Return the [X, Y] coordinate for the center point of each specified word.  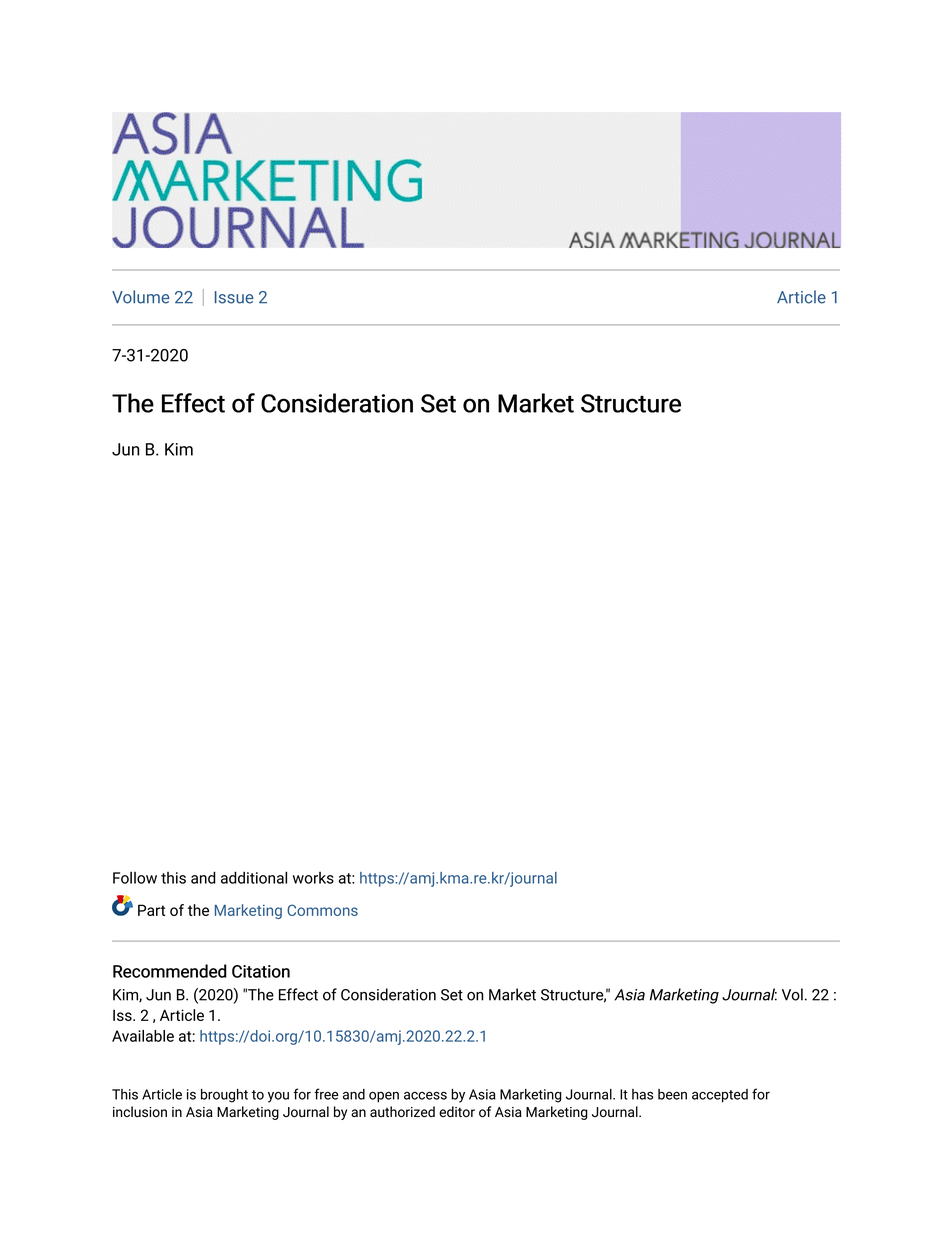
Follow [135, 878]
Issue [234, 297]
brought [224, 1096]
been [672, 1094]
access [425, 1095]
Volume [141, 297]
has [642, 1094]
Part [151, 910]
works [313, 878]
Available [143, 1036]
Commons [322, 910]
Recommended [170, 971]
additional [254, 877]
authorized [402, 1111]
